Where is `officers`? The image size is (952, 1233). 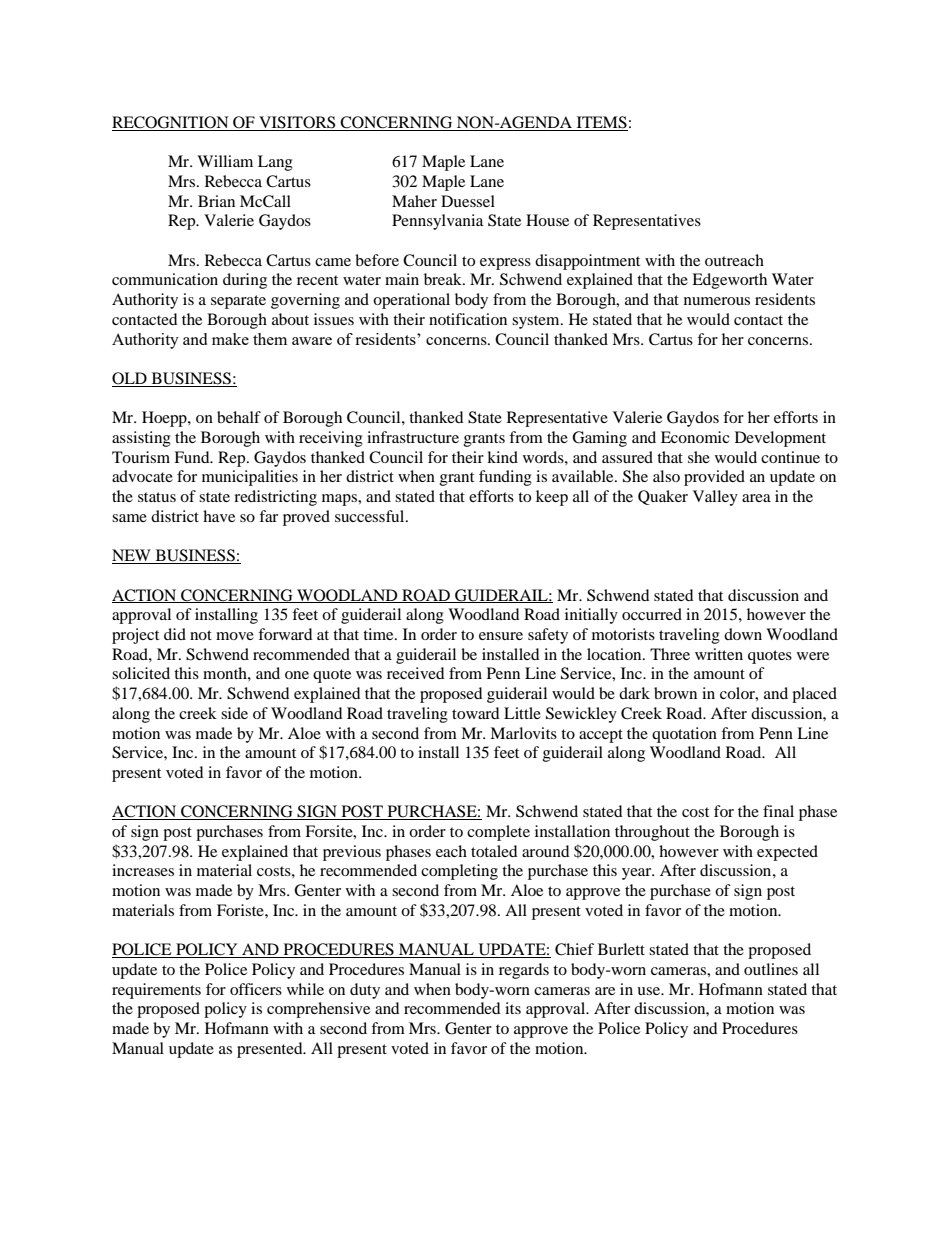
officers is located at coordinates (256, 989).
